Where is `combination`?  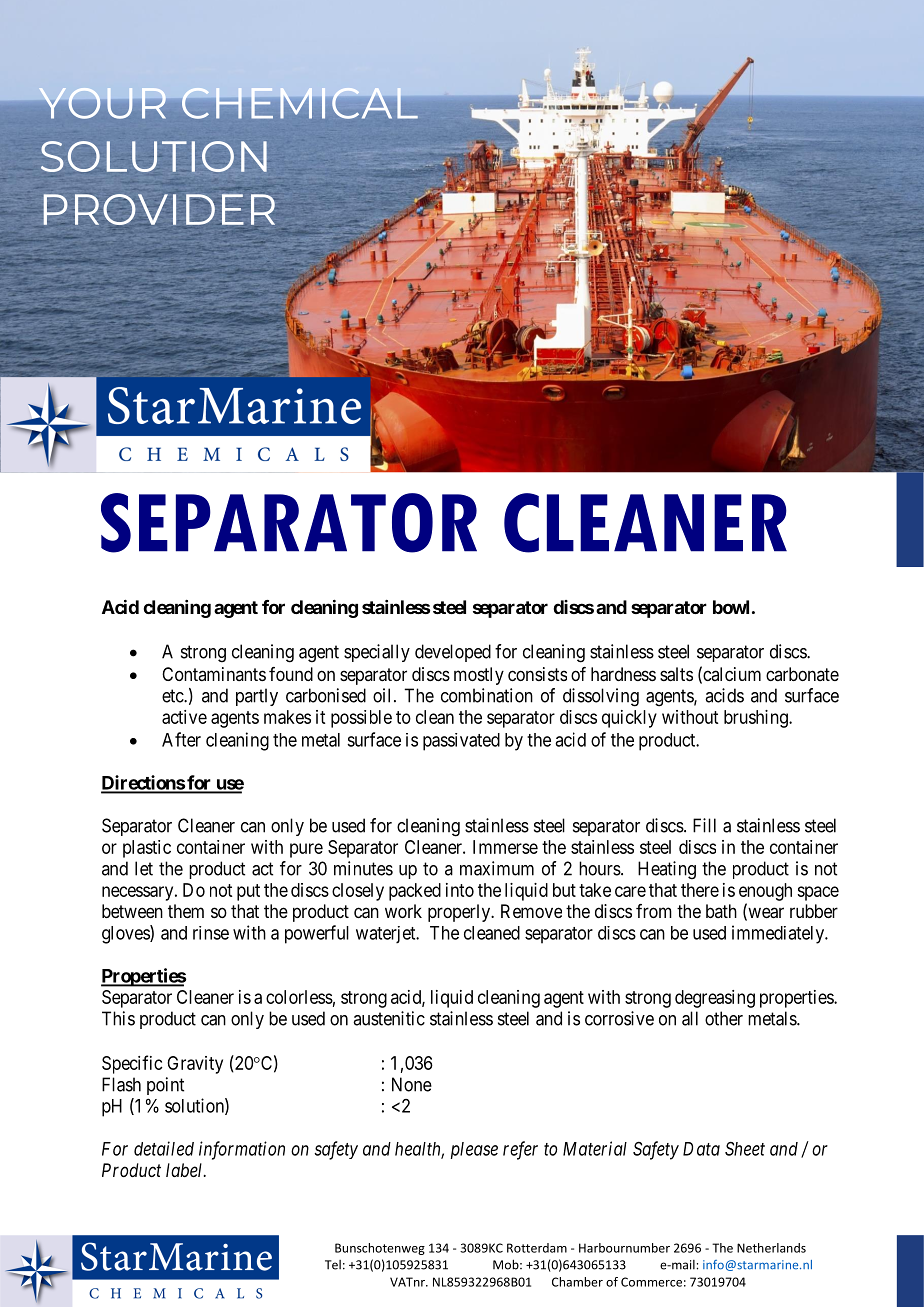 combination is located at coordinates (487, 695).
